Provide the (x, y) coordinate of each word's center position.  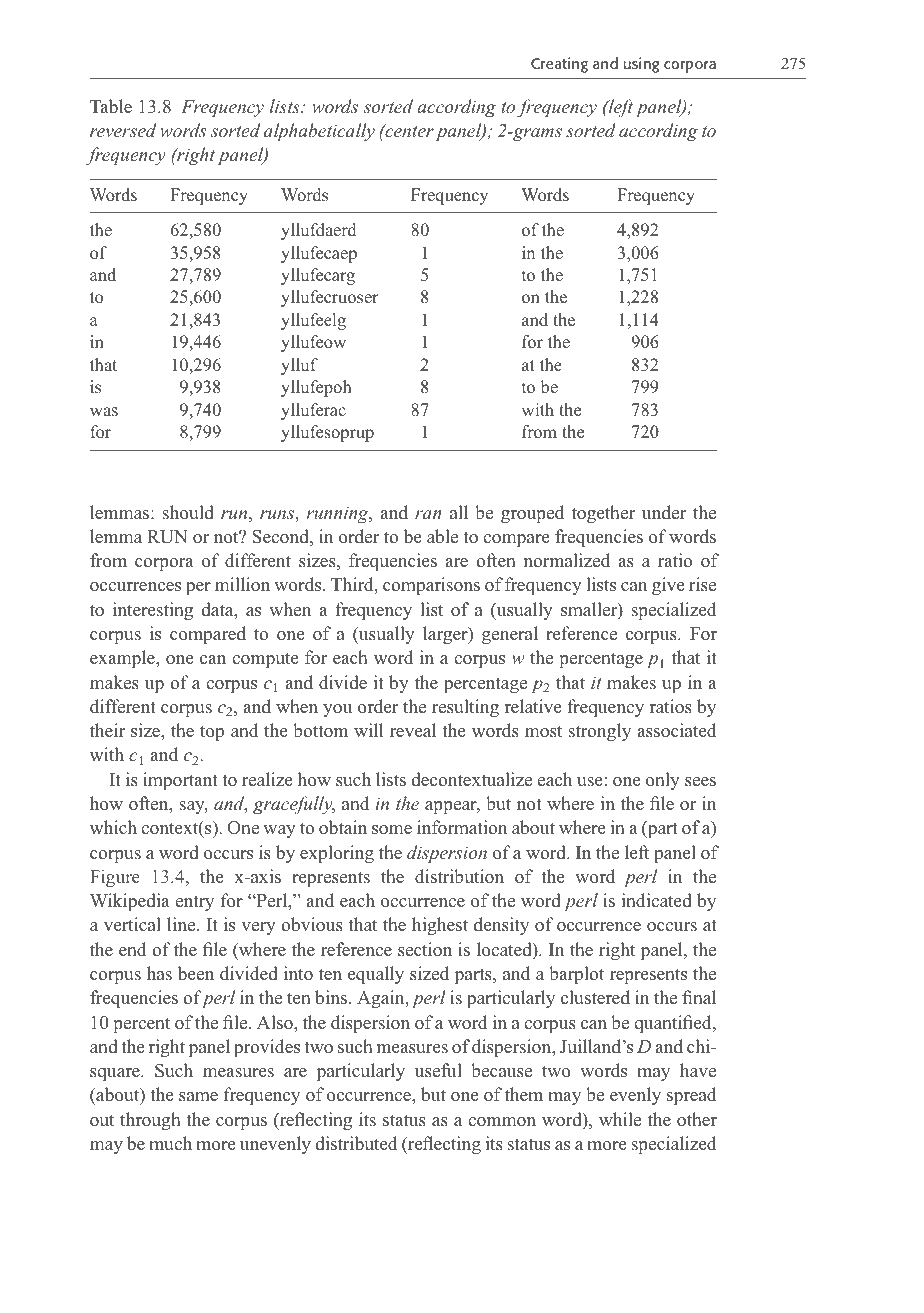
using (641, 65)
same (198, 1097)
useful (438, 1070)
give (668, 586)
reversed (123, 130)
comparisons (431, 586)
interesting (153, 611)
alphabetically (319, 132)
